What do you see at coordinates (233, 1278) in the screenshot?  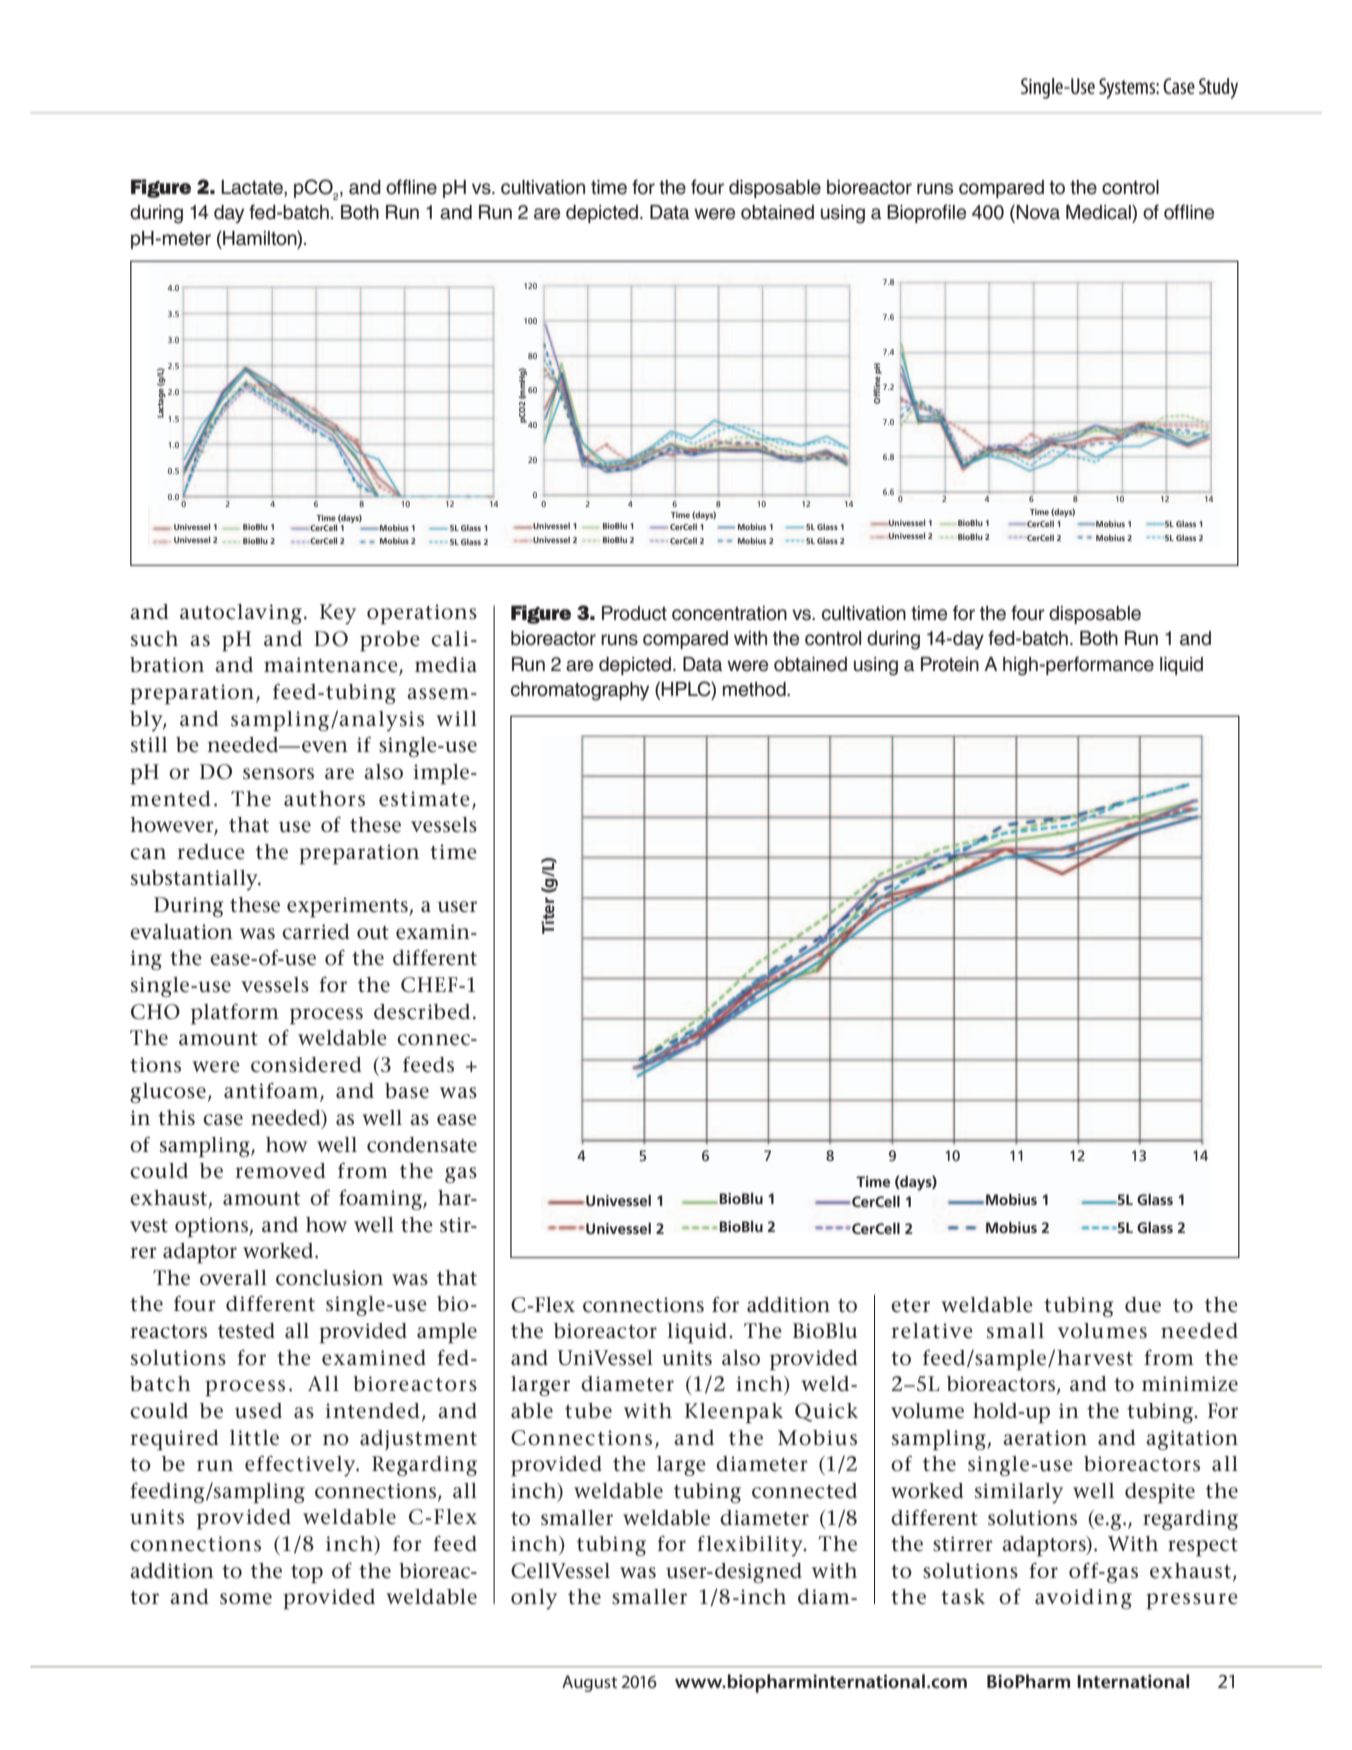 I see `overall` at bounding box center [233, 1278].
